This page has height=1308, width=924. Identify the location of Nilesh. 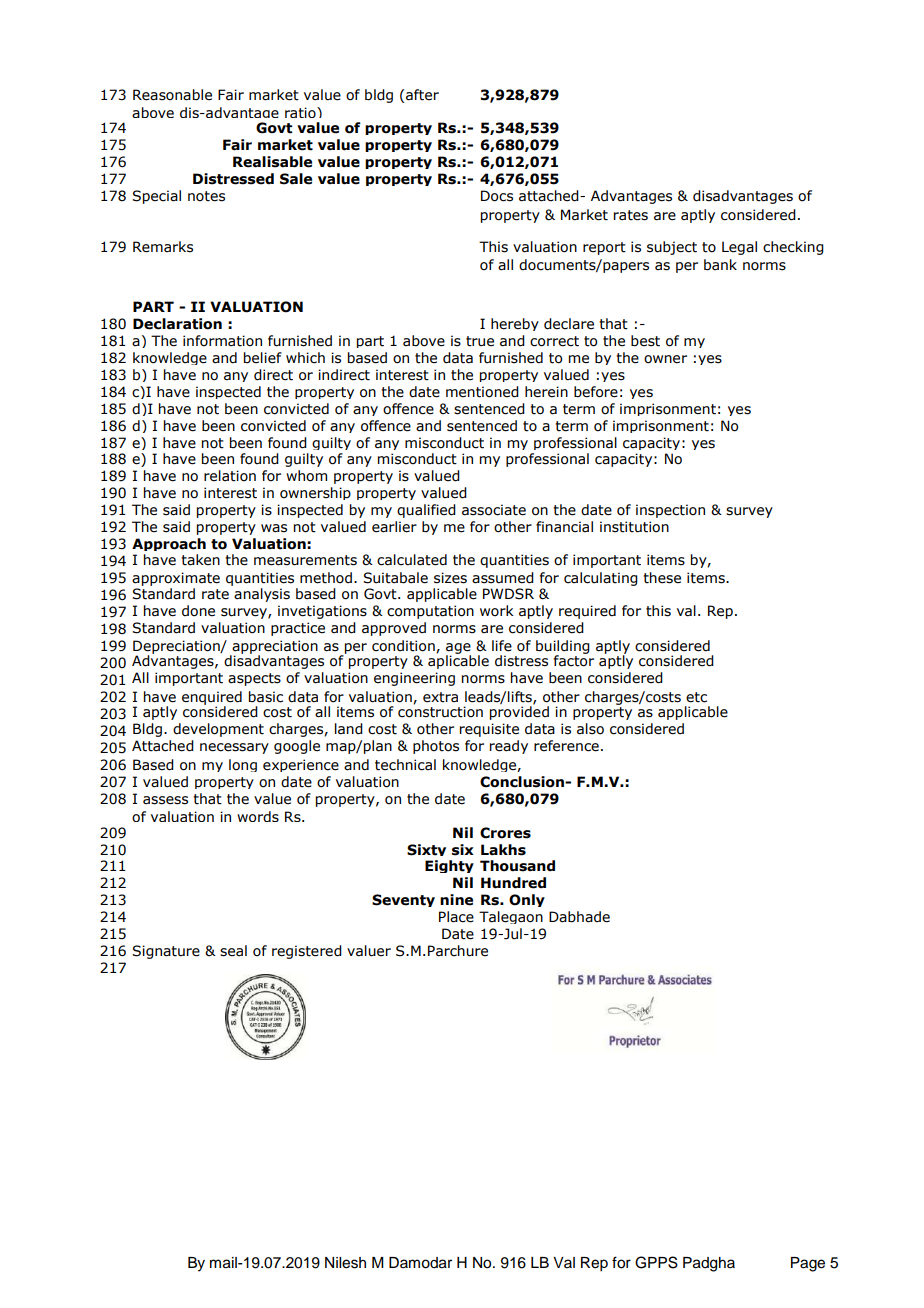
(345, 1263).
